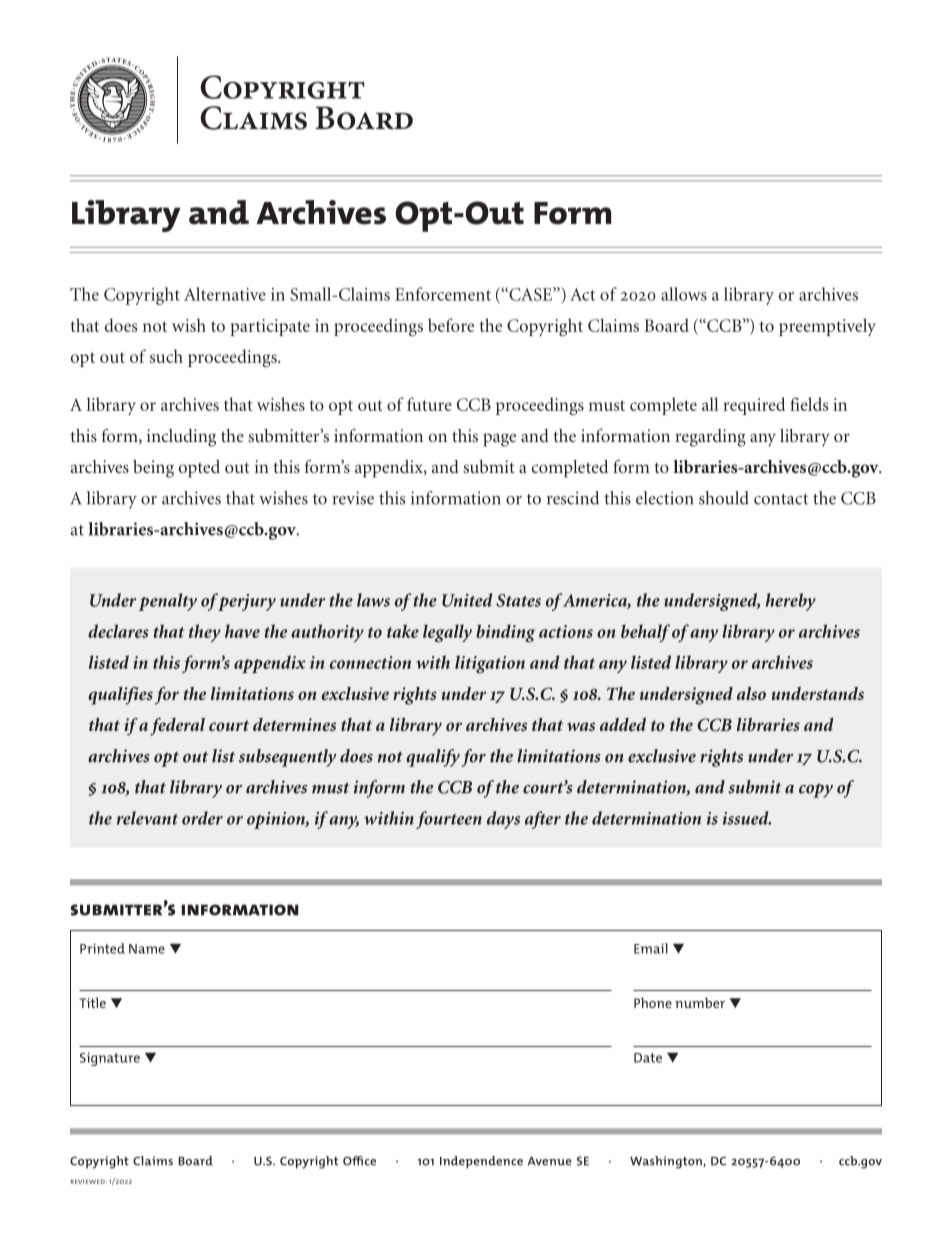 The height and width of the screenshot is (1233, 952). Describe the element at coordinates (684, 294) in the screenshot. I see `allows` at that location.
